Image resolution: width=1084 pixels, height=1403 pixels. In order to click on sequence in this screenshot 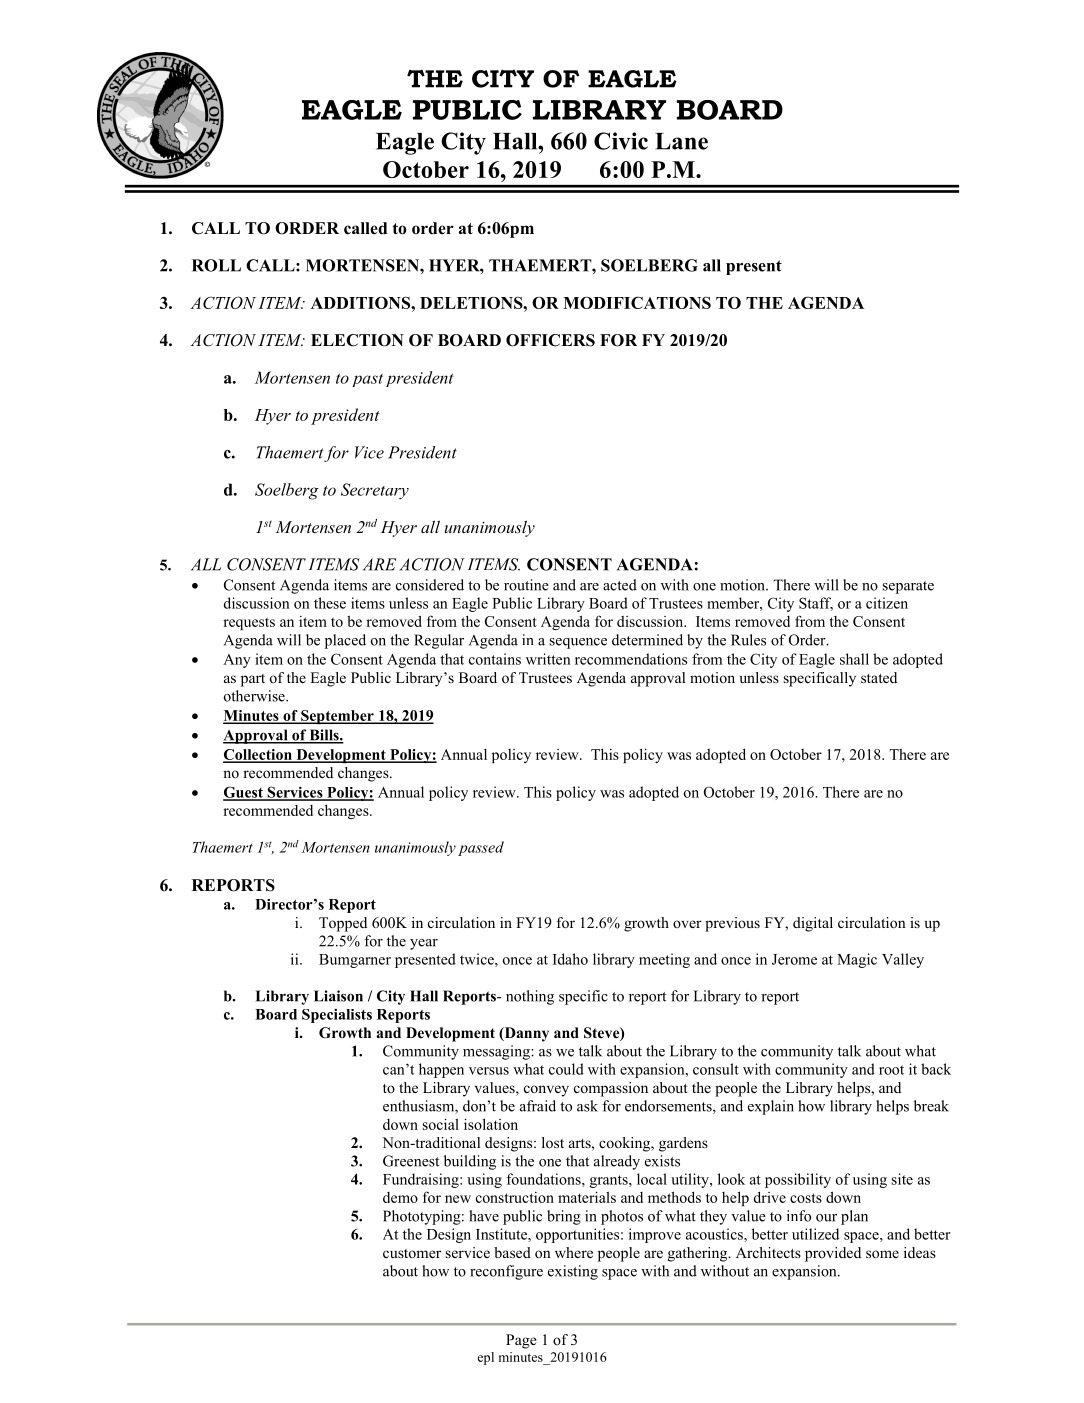, I will do `click(578, 643)`.
